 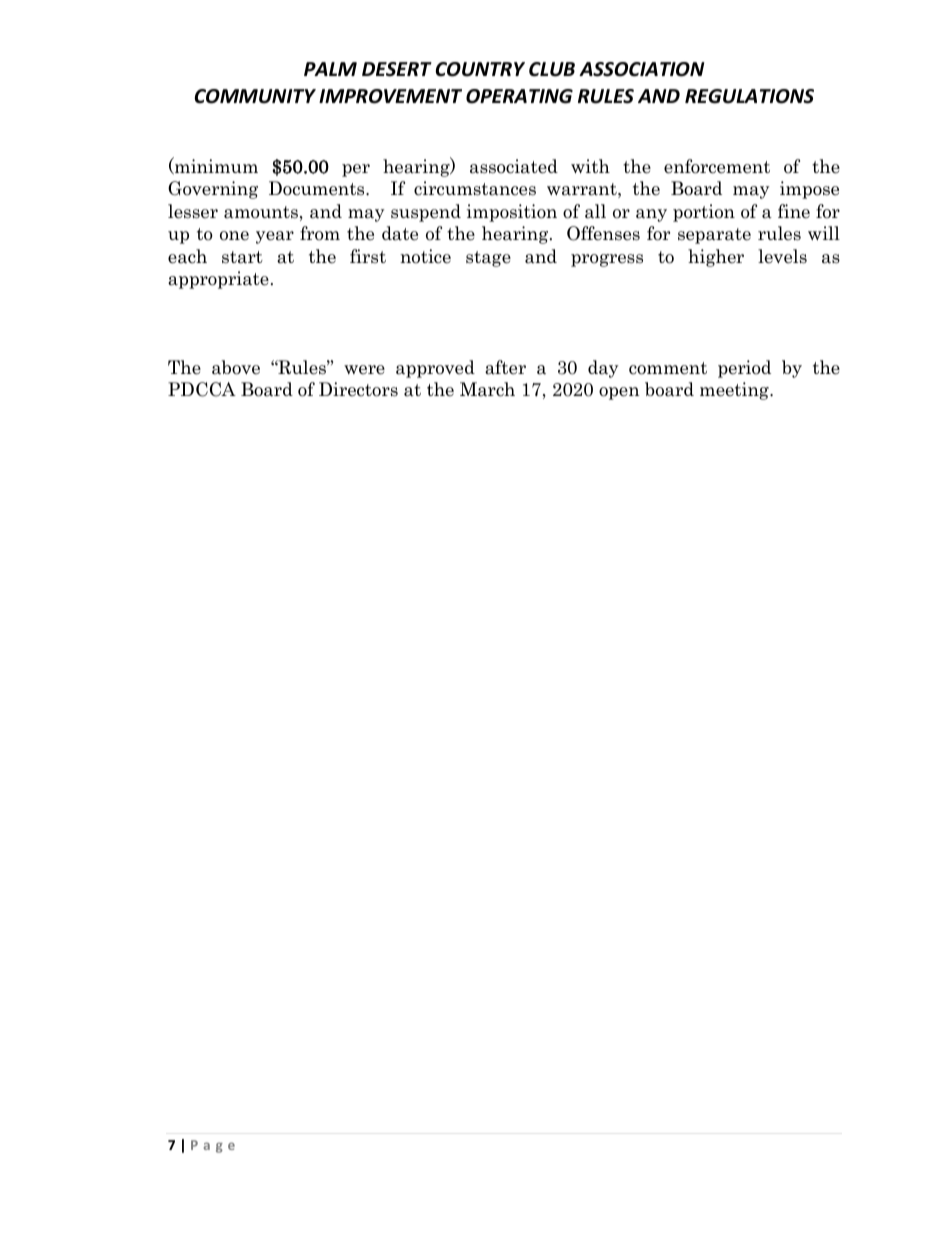 I want to click on enforcement, so click(x=717, y=166).
